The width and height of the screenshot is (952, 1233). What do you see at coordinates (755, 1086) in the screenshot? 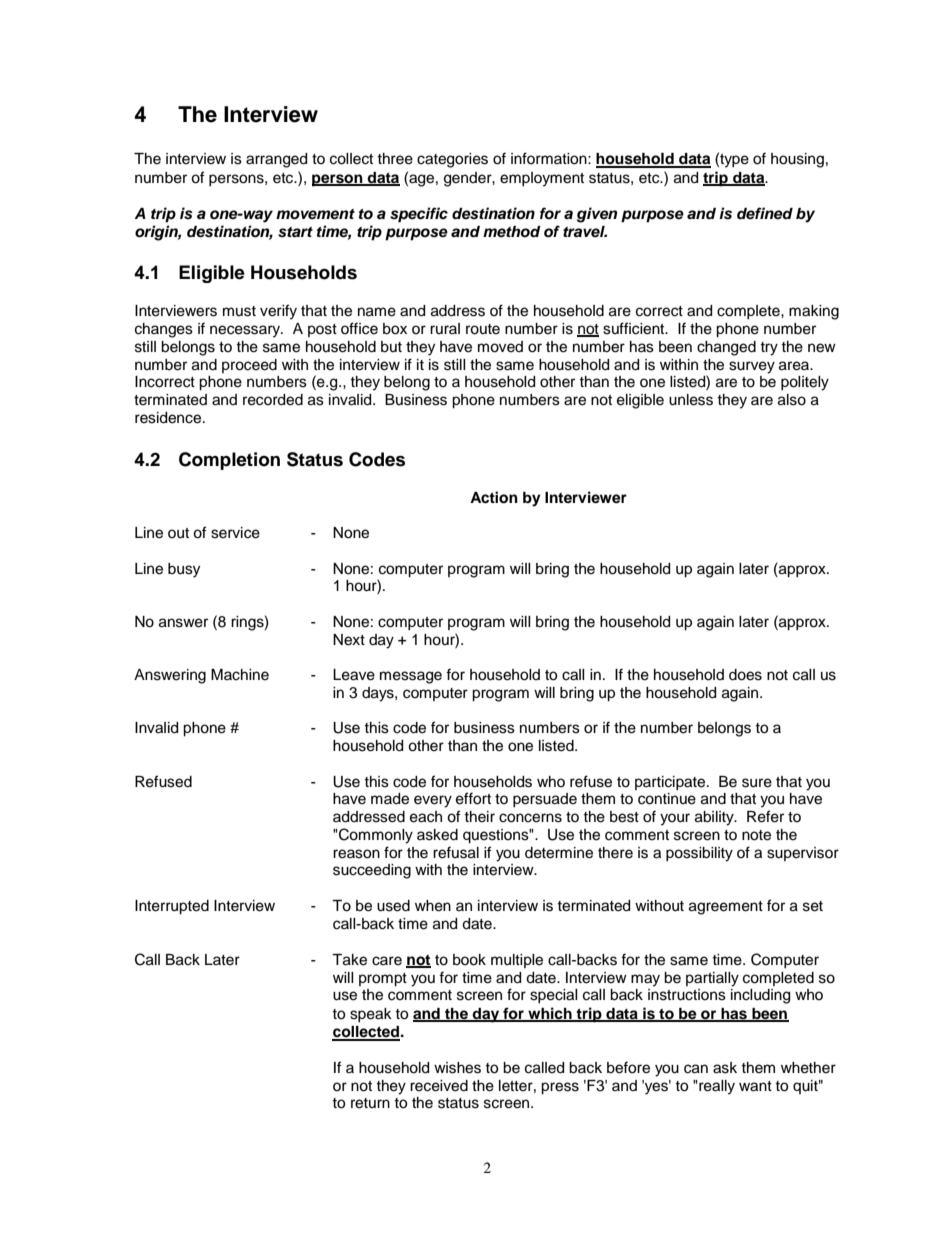
I see `want` at bounding box center [755, 1086].
